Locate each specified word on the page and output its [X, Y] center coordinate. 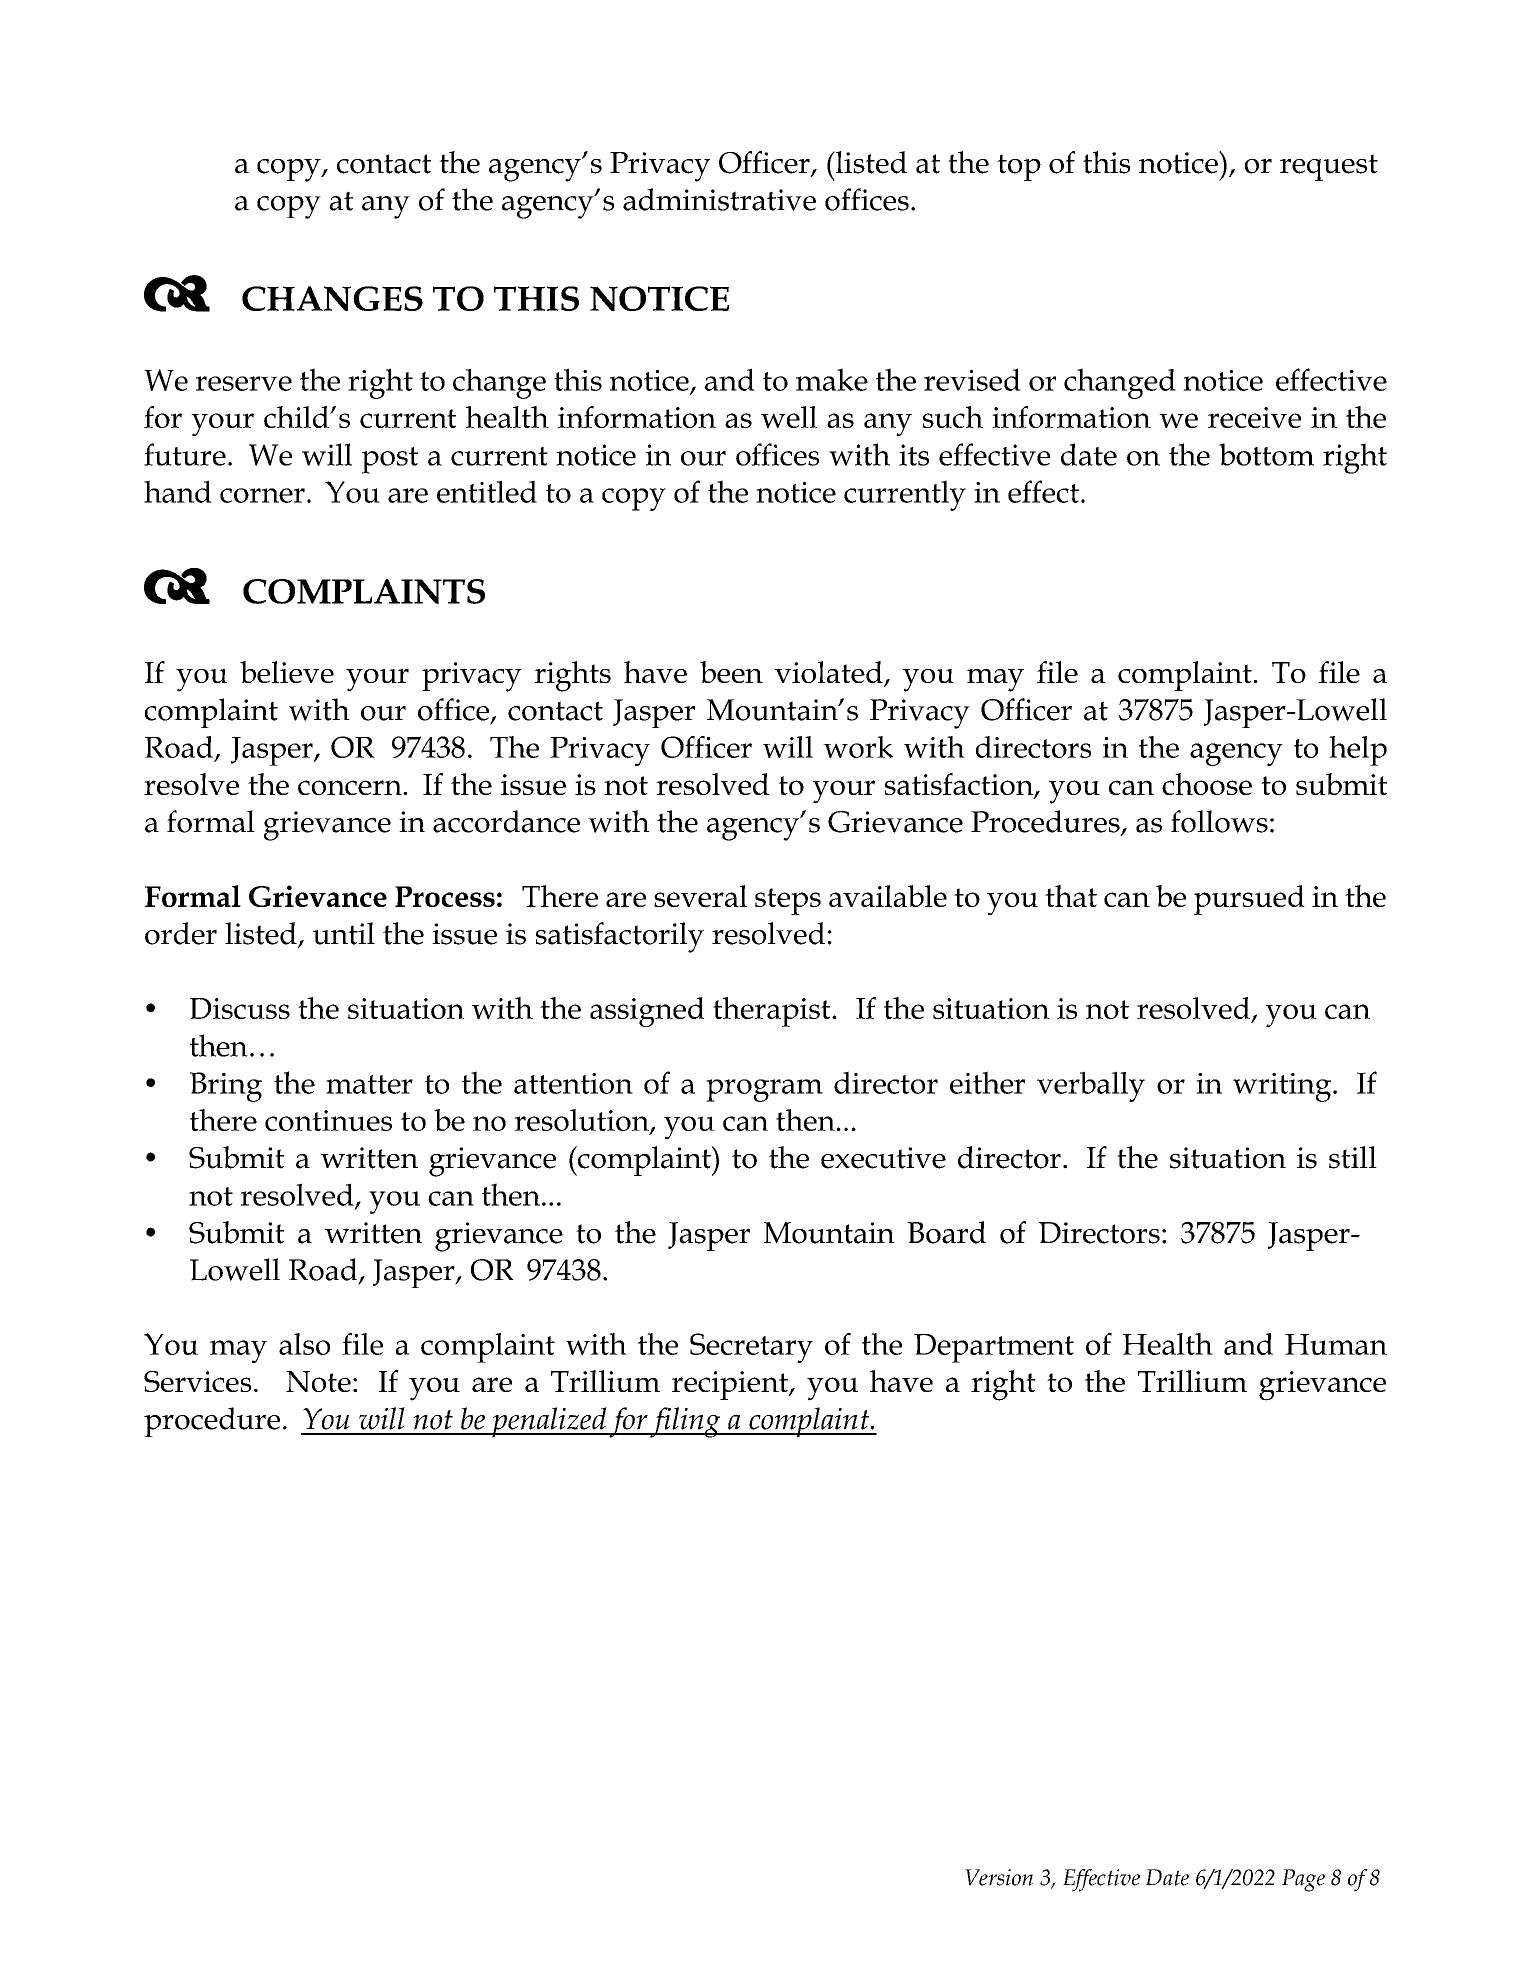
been [731, 672]
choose [1207, 784]
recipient [731, 1385]
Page [1303, 1880]
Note [318, 1381]
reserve [244, 383]
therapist [773, 1012]
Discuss [240, 1008]
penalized [549, 1422]
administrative [719, 199]
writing [1283, 1087]
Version [999, 1877]
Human [1336, 1344]
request [1329, 167]
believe [287, 672]
